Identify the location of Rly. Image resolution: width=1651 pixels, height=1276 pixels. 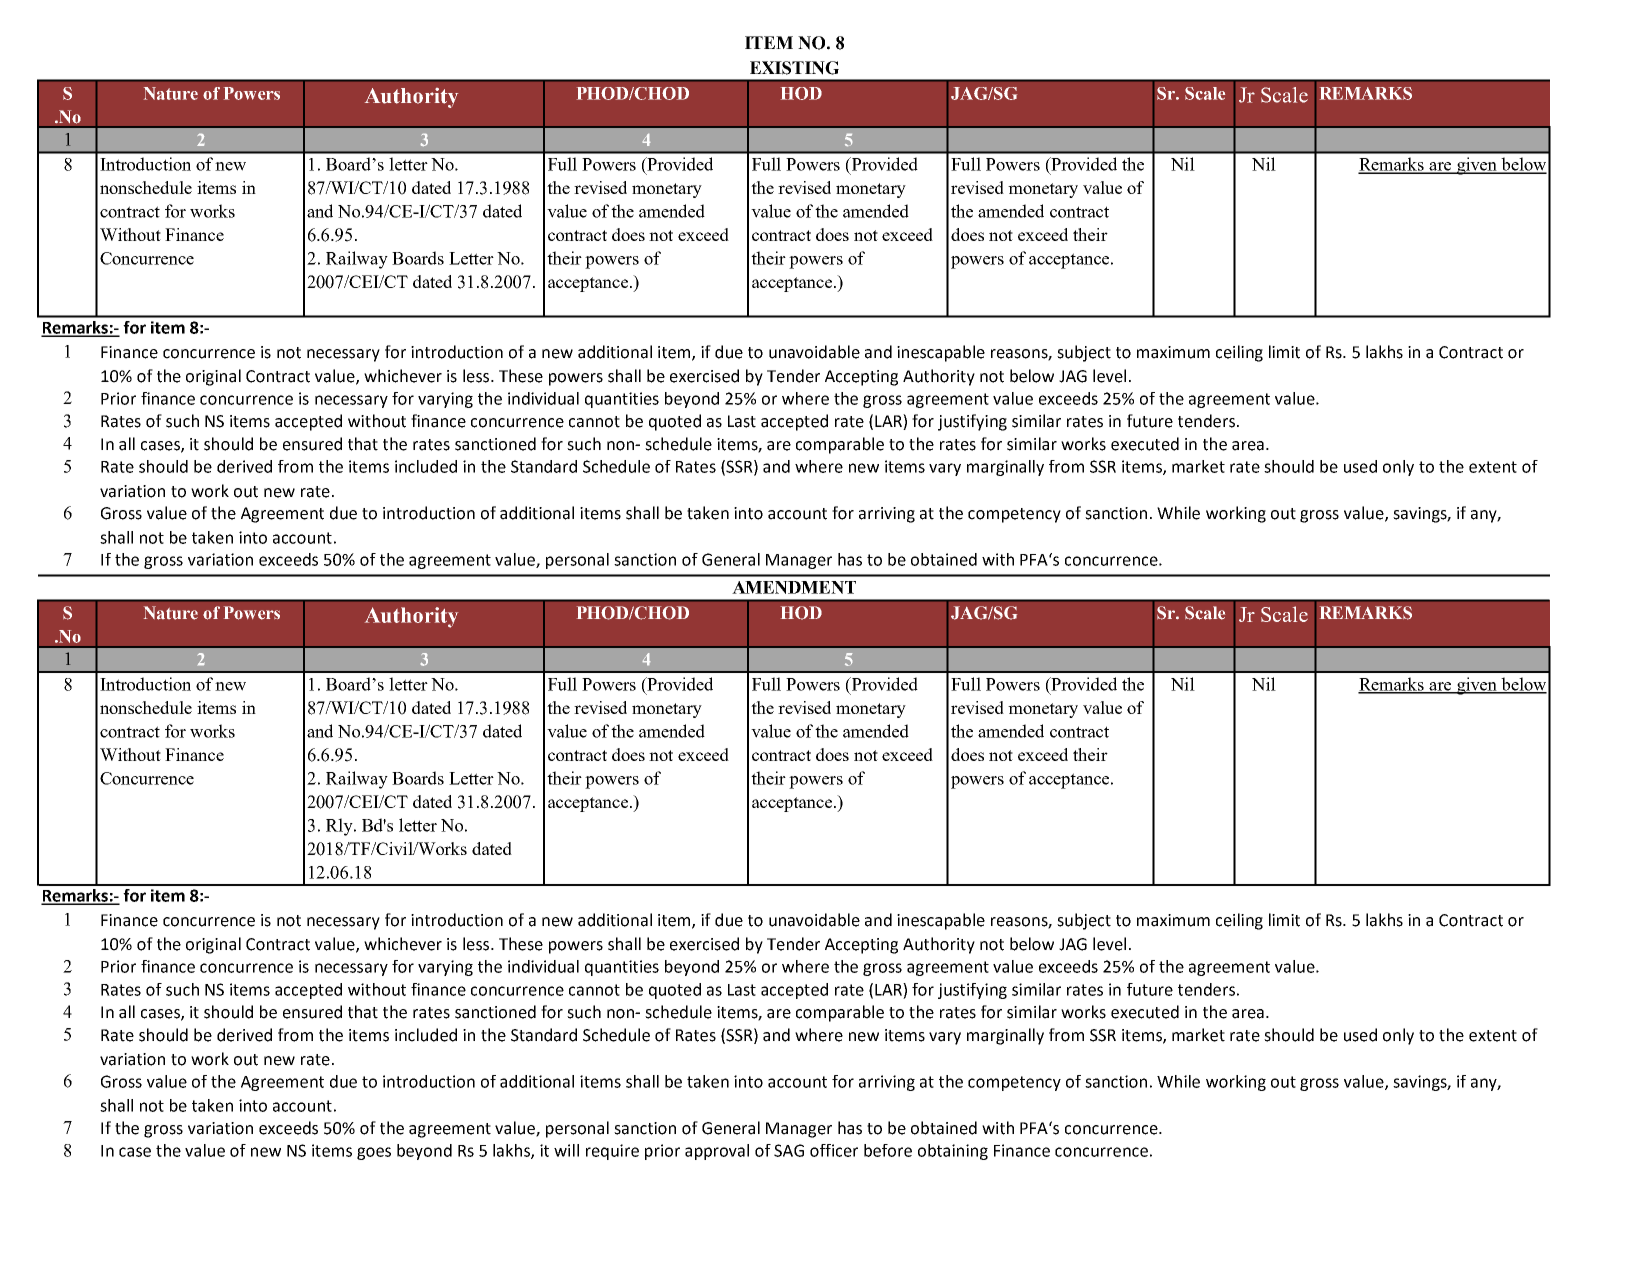
(340, 827).
